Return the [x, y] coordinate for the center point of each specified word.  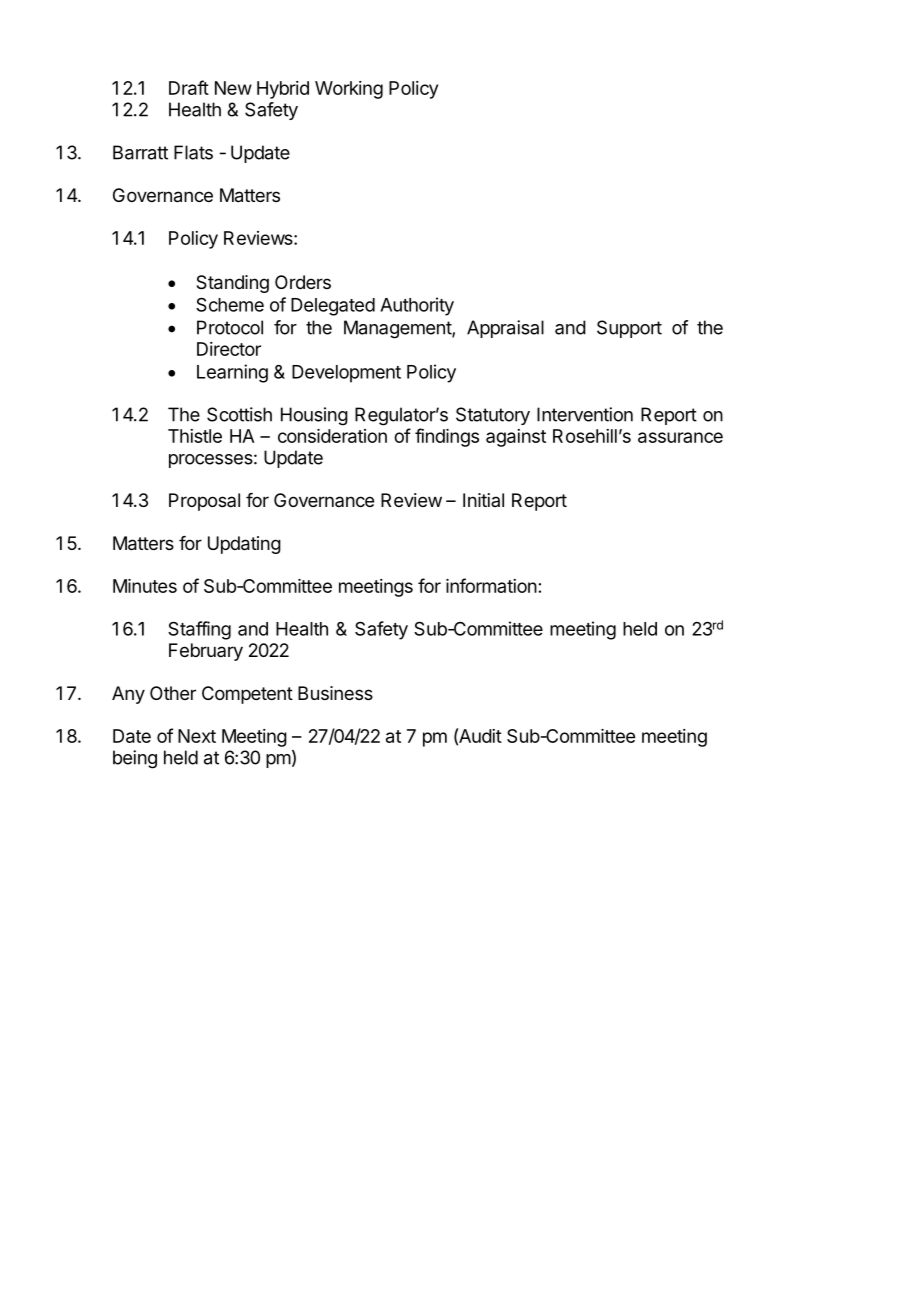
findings [447, 437]
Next [197, 736]
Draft [189, 87]
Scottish [239, 414]
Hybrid [283, 90]
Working [349, 90]
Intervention [585, 414]
